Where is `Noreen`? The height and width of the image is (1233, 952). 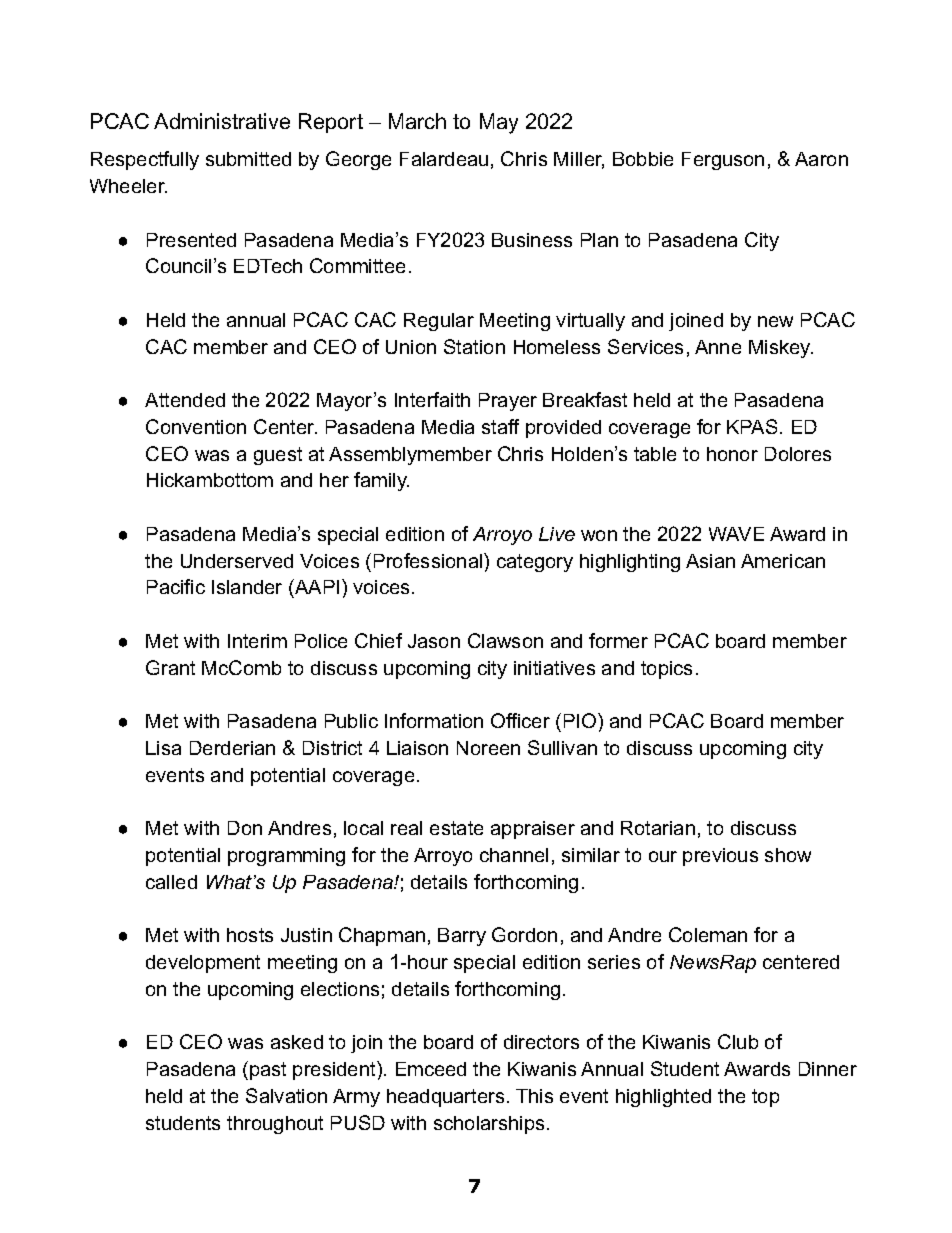 Noreen is located at coordinates (488, 748).
